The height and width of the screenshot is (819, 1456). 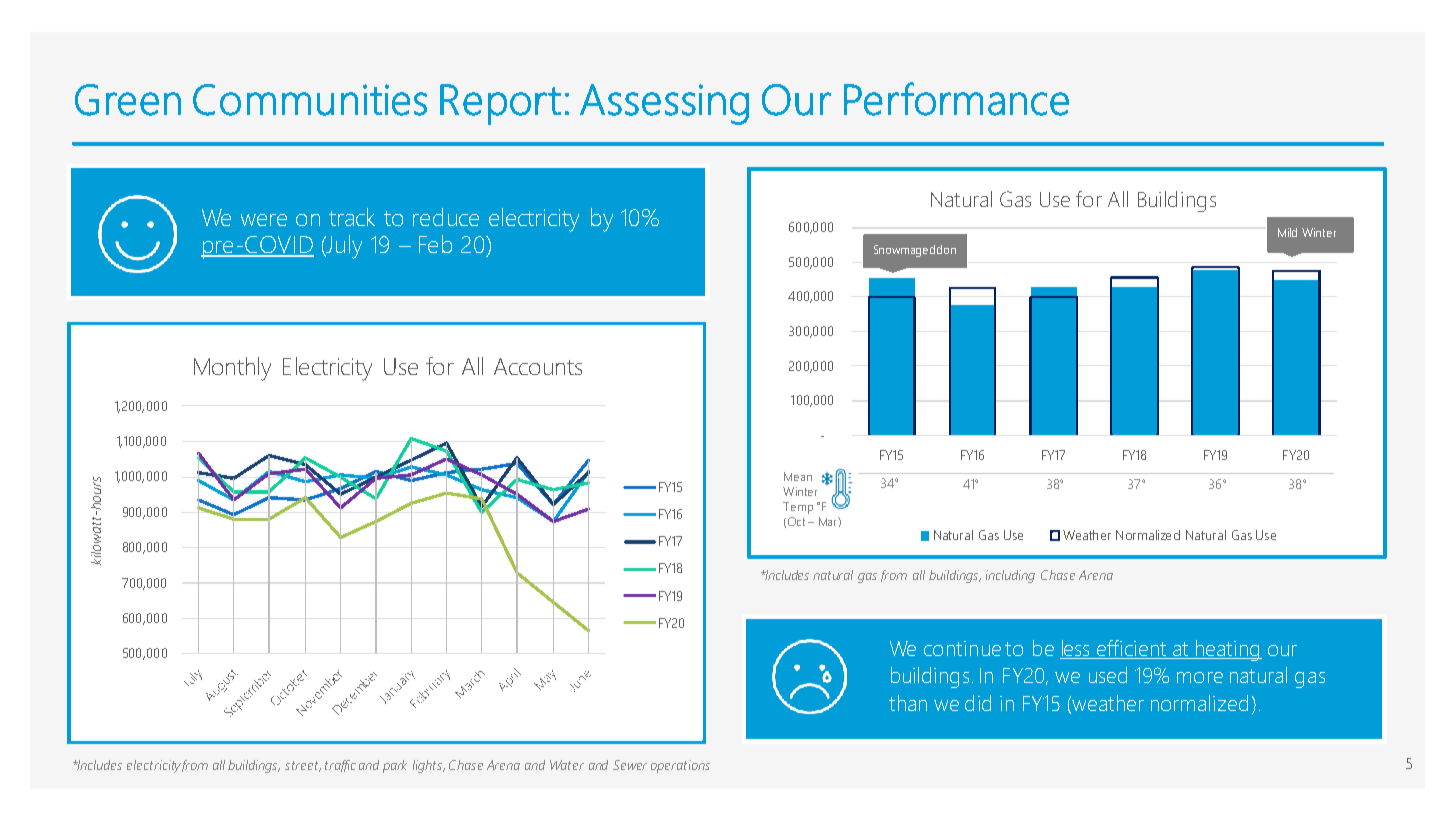 I want to click on did, so click(x=978, y=703).
